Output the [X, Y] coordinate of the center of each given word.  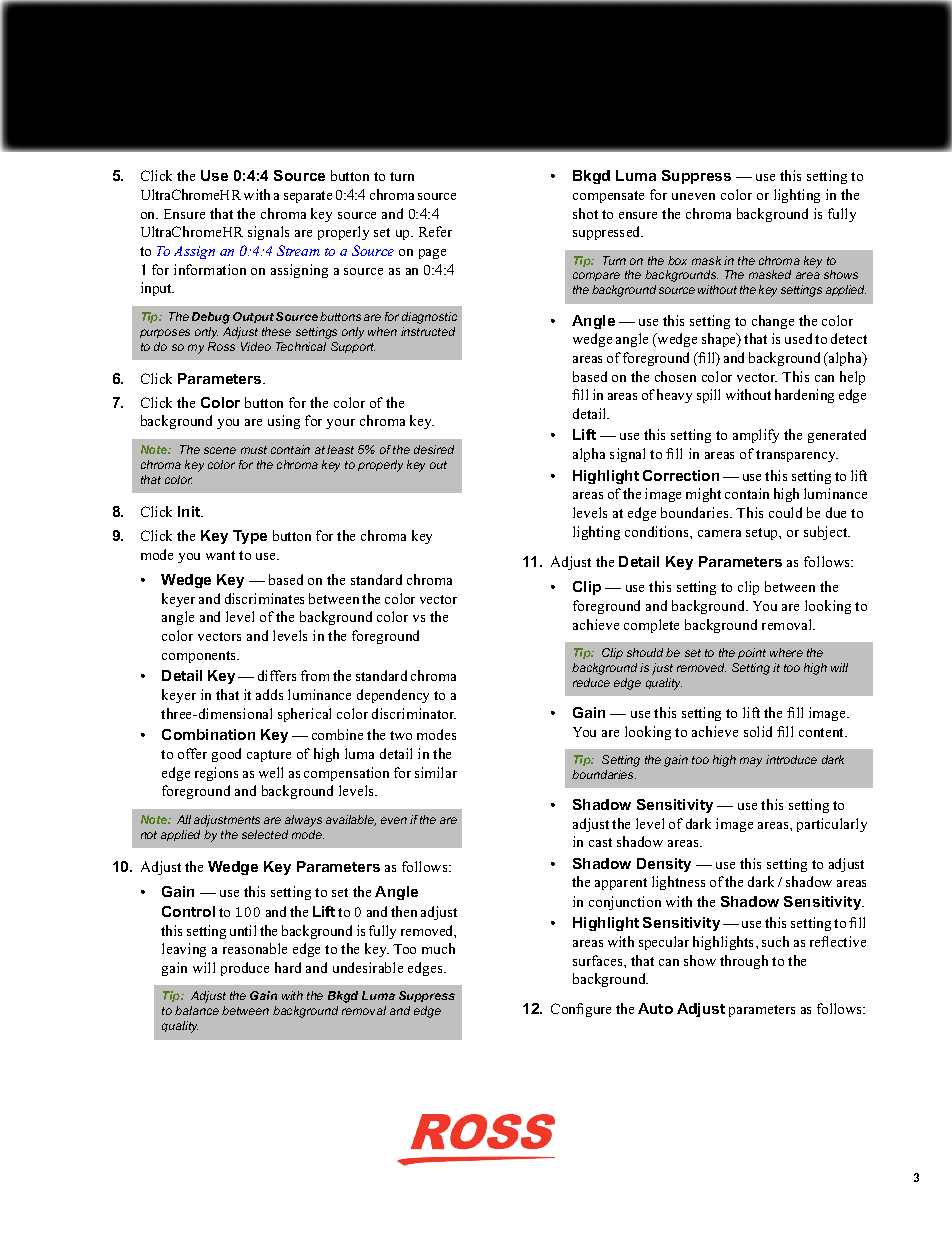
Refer [435, 231]
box [677, 260]
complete [651, 626]
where [786, 652]
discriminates [264, 598]
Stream [298, 250]
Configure [581, 1010]
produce [245, 969]
